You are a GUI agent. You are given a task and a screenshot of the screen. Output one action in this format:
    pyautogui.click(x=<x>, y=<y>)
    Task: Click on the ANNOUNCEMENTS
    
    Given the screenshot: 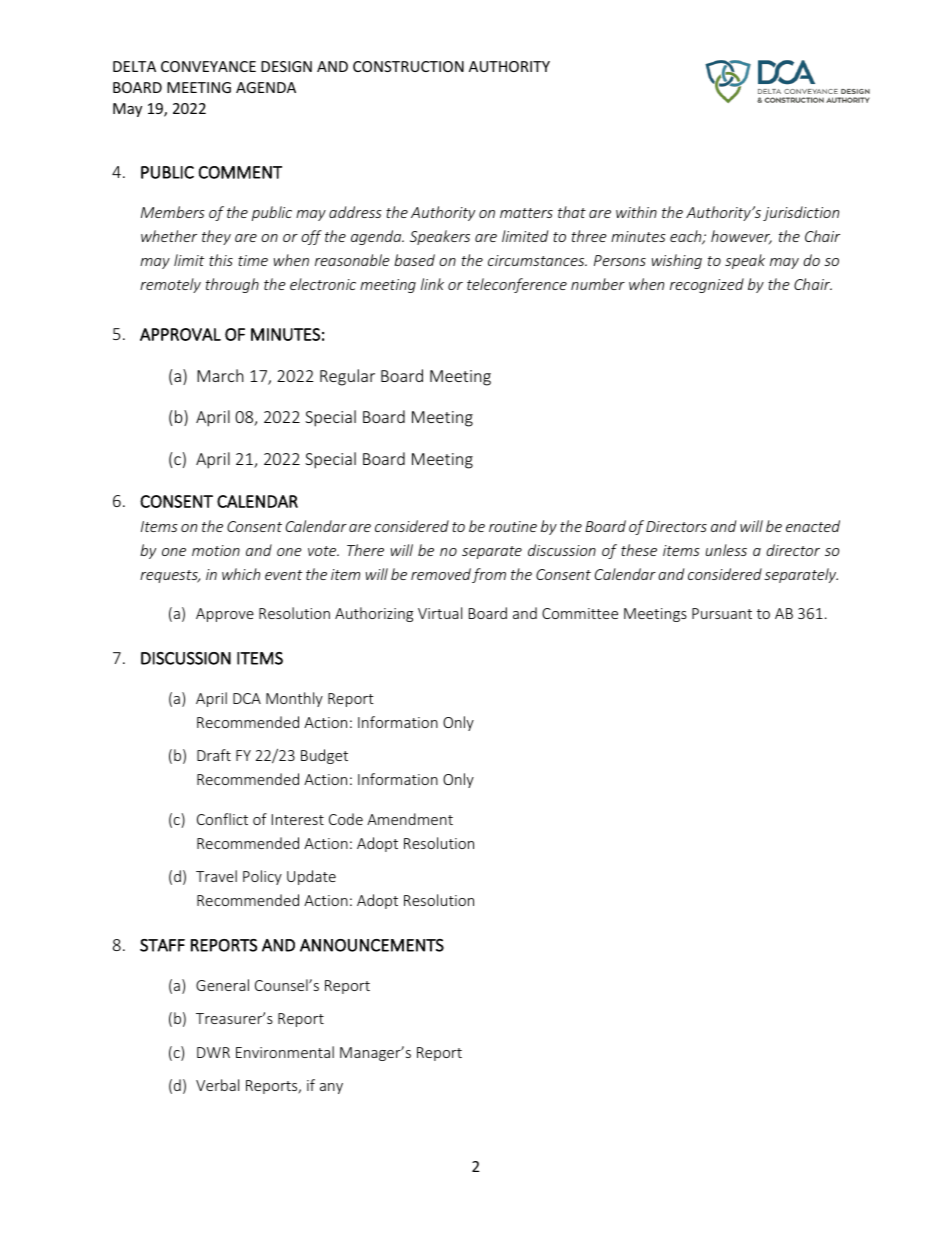 What is the action you would take?
    pyautogui.click(x=372, y=945)
